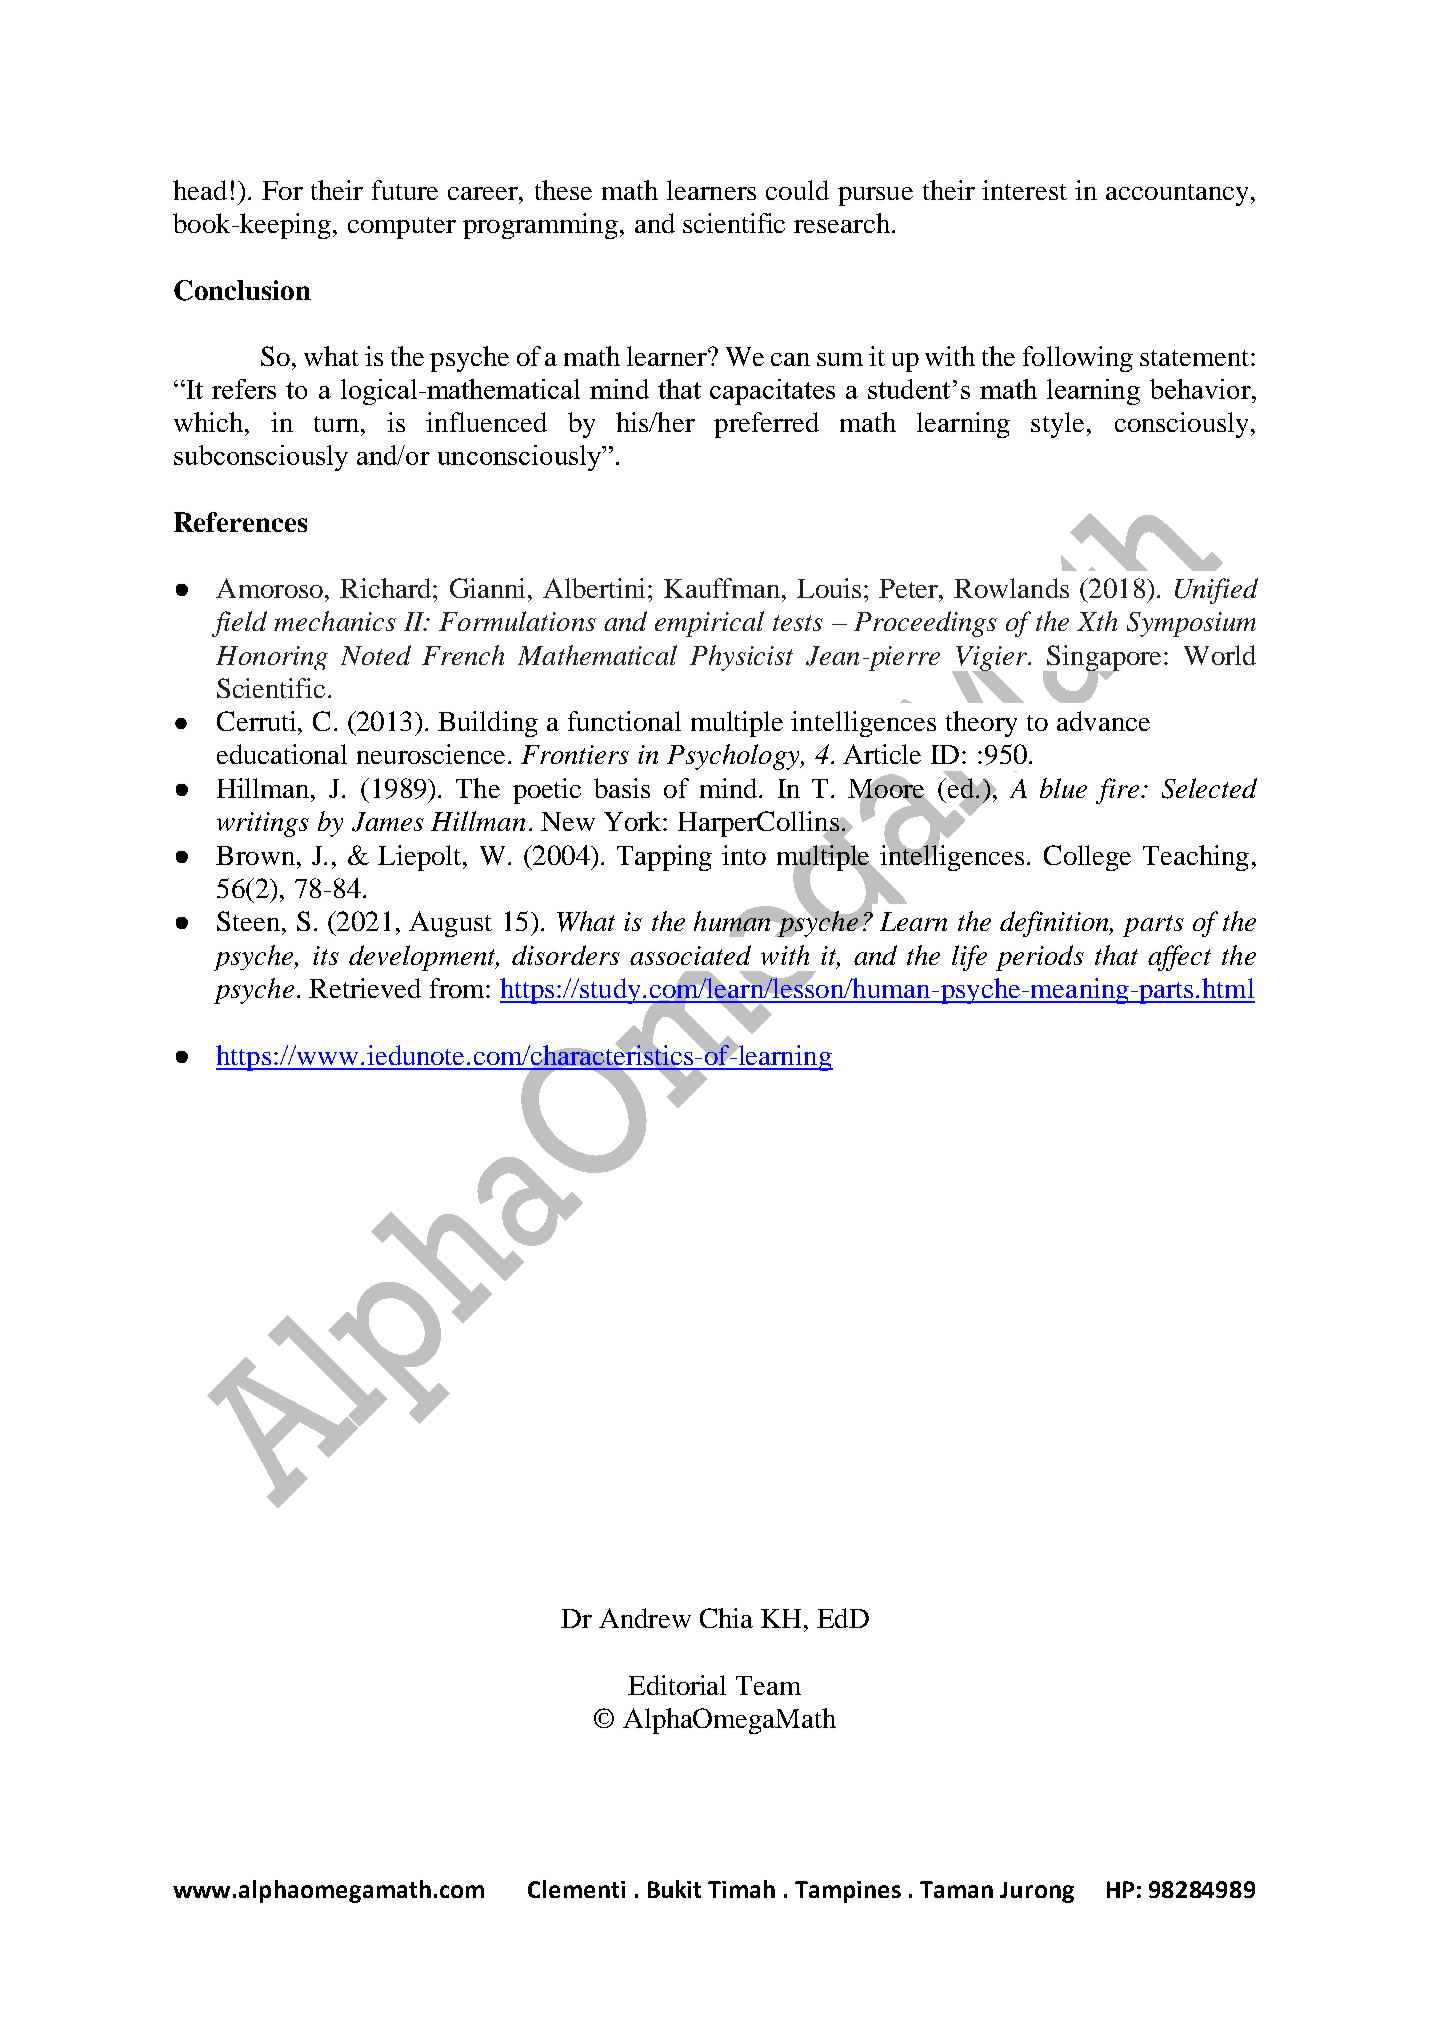  I want to click on Retrieved, so click(365, 988).
